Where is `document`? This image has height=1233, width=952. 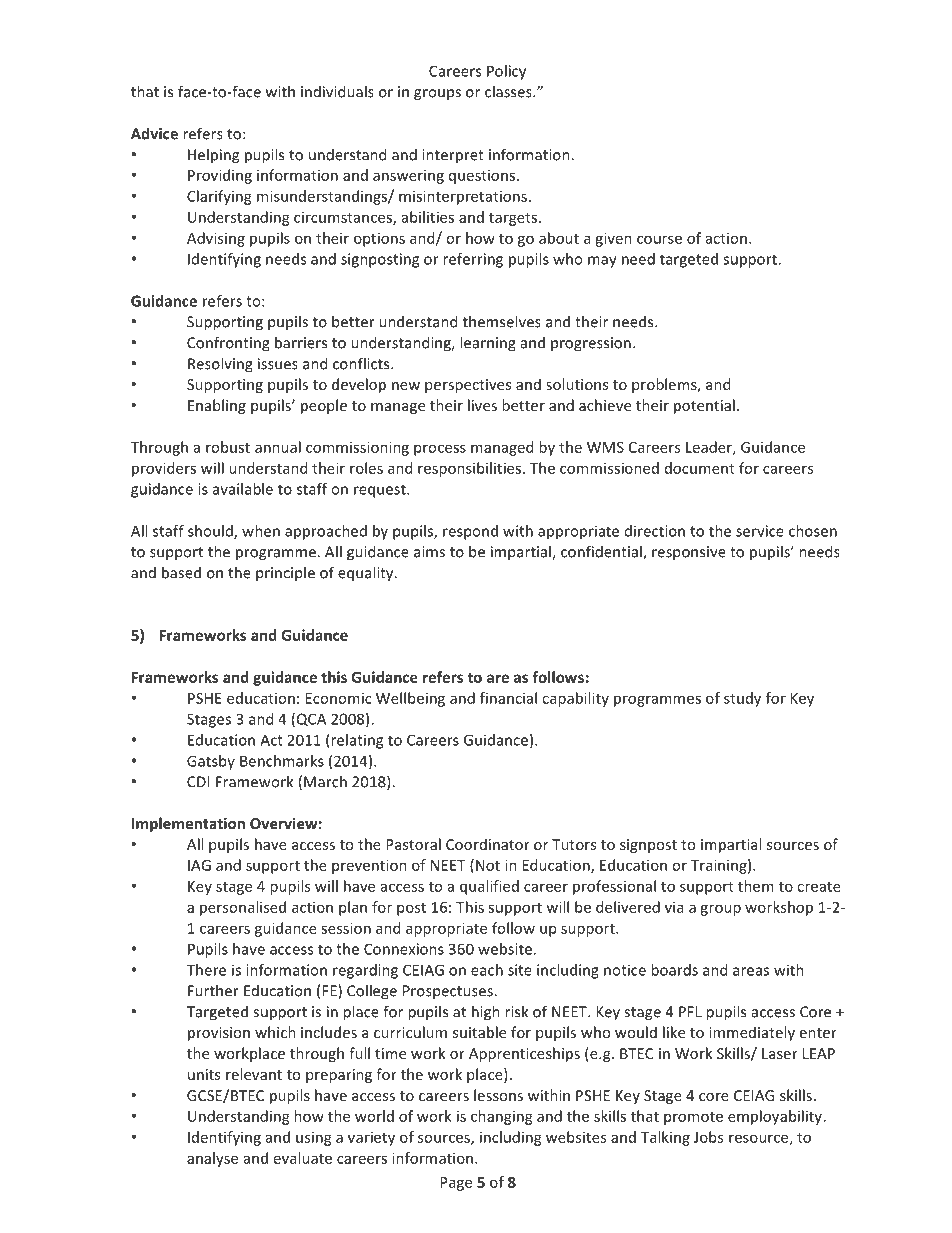
document is located at coordinates (700, 468).
